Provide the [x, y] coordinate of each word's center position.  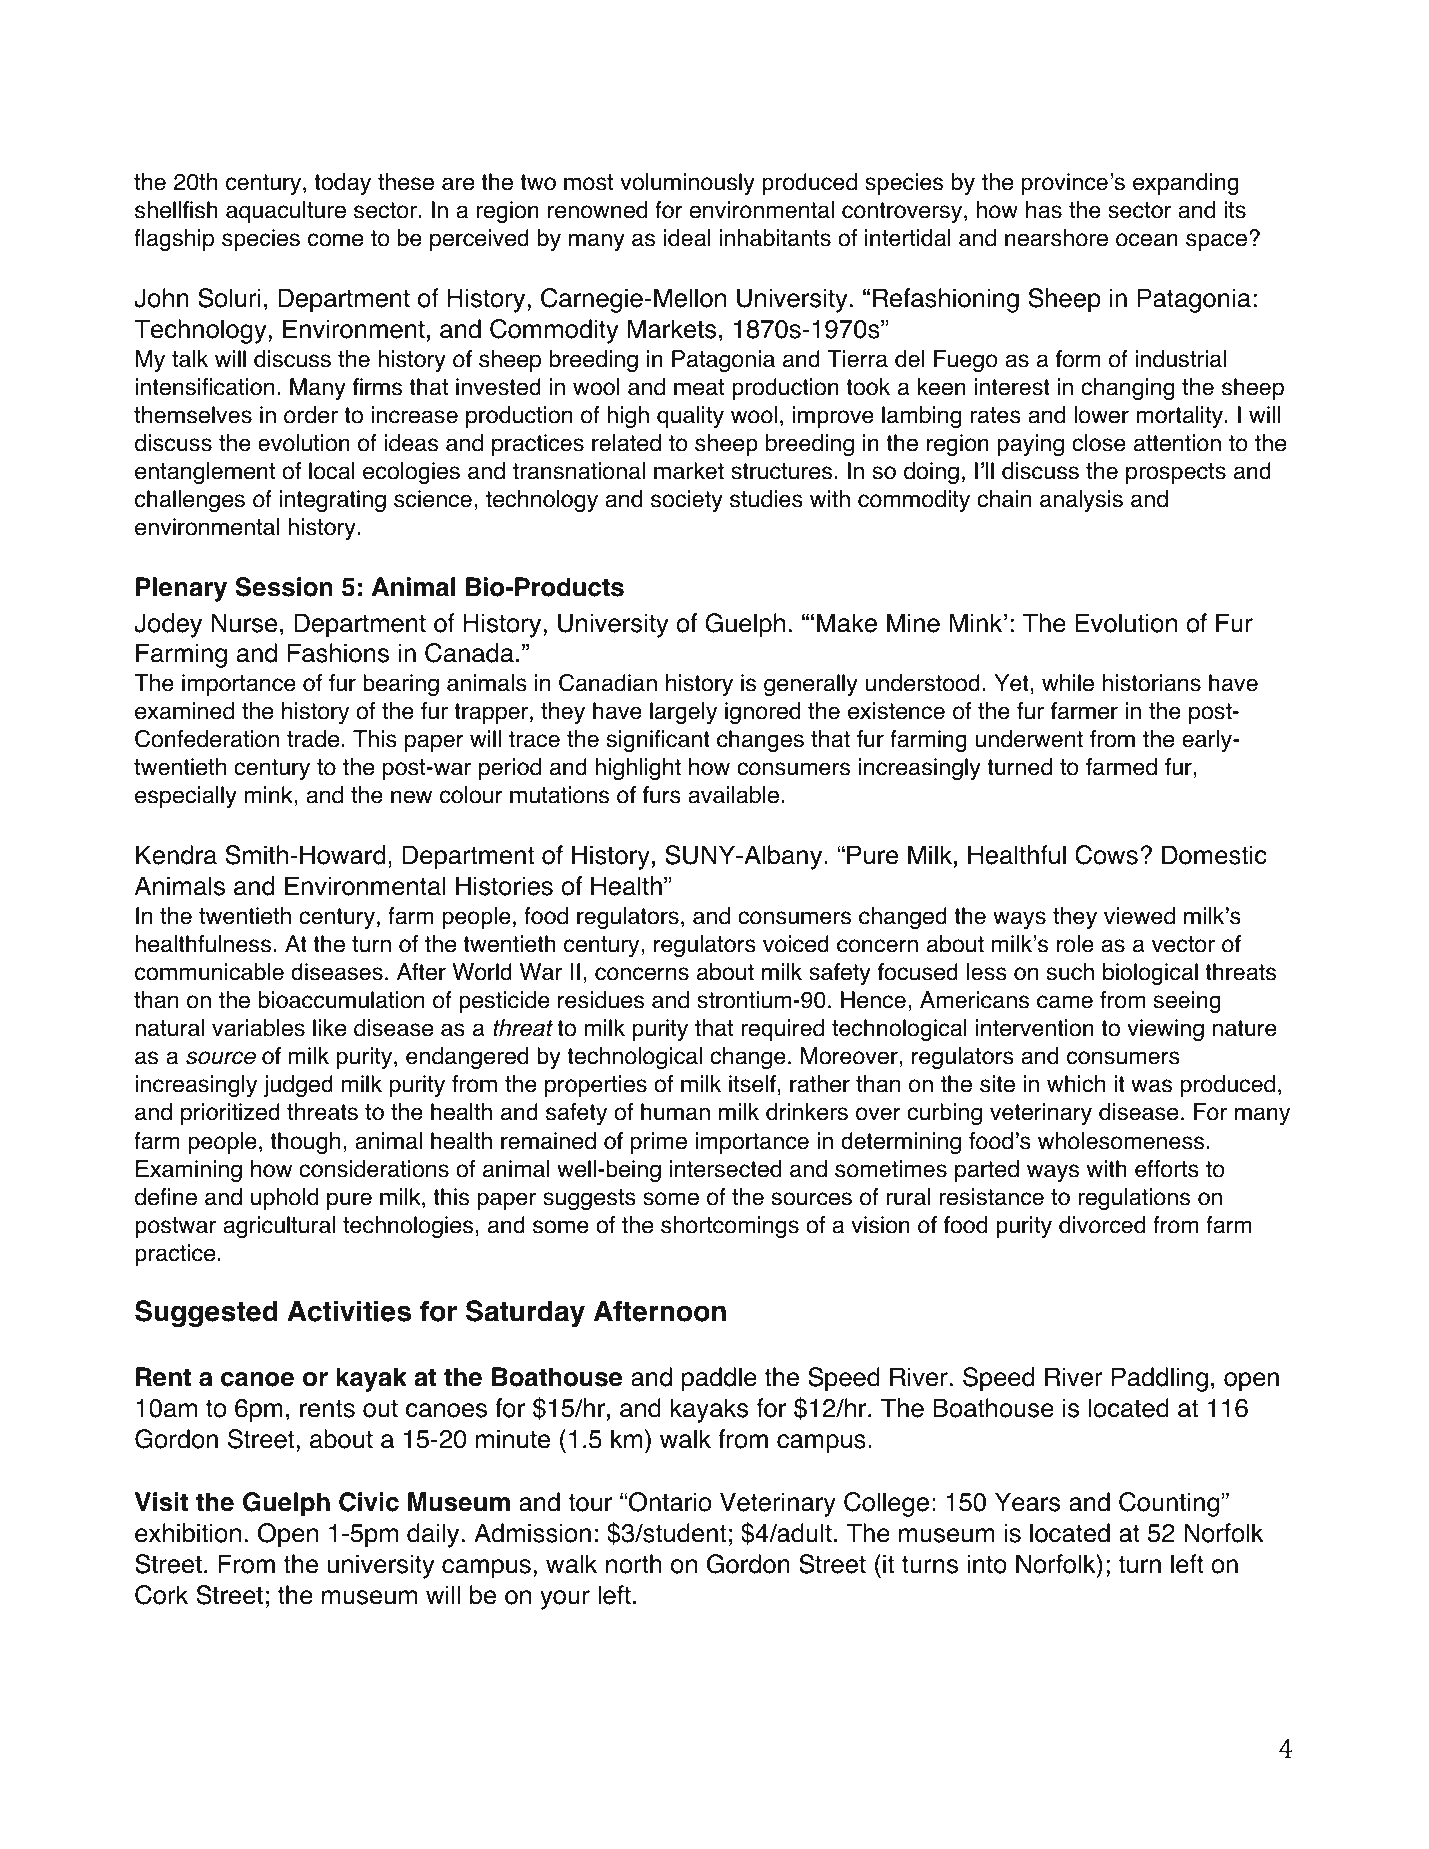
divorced [1102, 1225]
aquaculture [286, 212]
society [687, 501]
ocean [1147, 240]
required [782, 1030]
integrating [332, 501]
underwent [1029, 739]
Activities [349, 1311]
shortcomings [730, 1227]
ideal [687, 238]
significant [658, 741]
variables [258, 1028]
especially [186, 797]
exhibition [188, 1533]
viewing [1165, 1030]
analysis [1081, 501]
